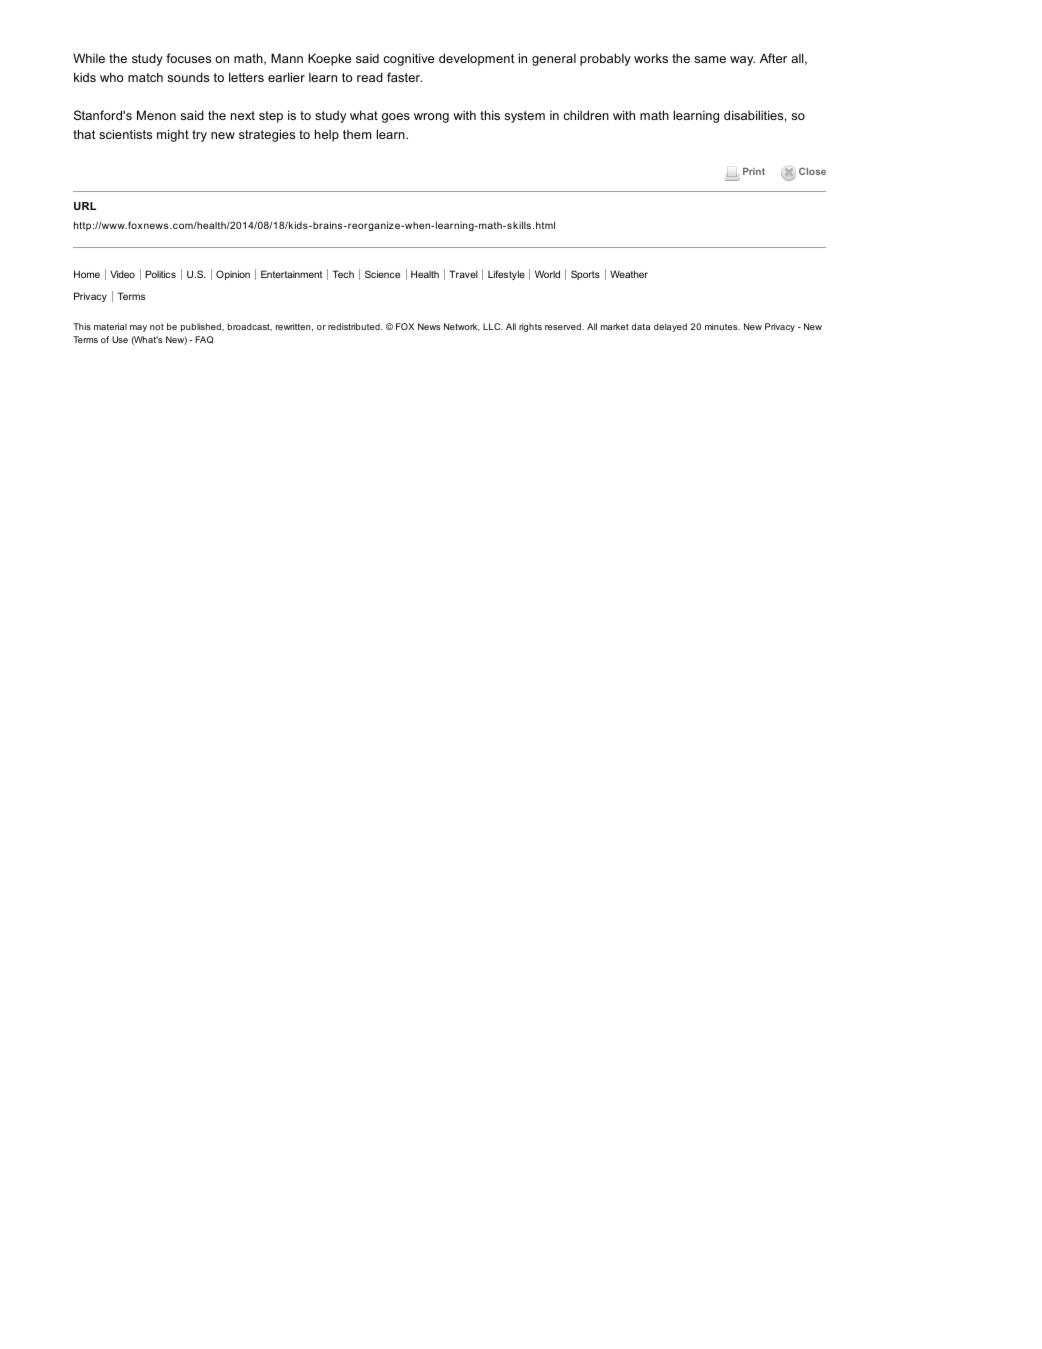 The height and width of the screenshot is (1349, 1042). Describe the element at coordinates (85, 206) in the screenshot. I see `URL` at that location.
